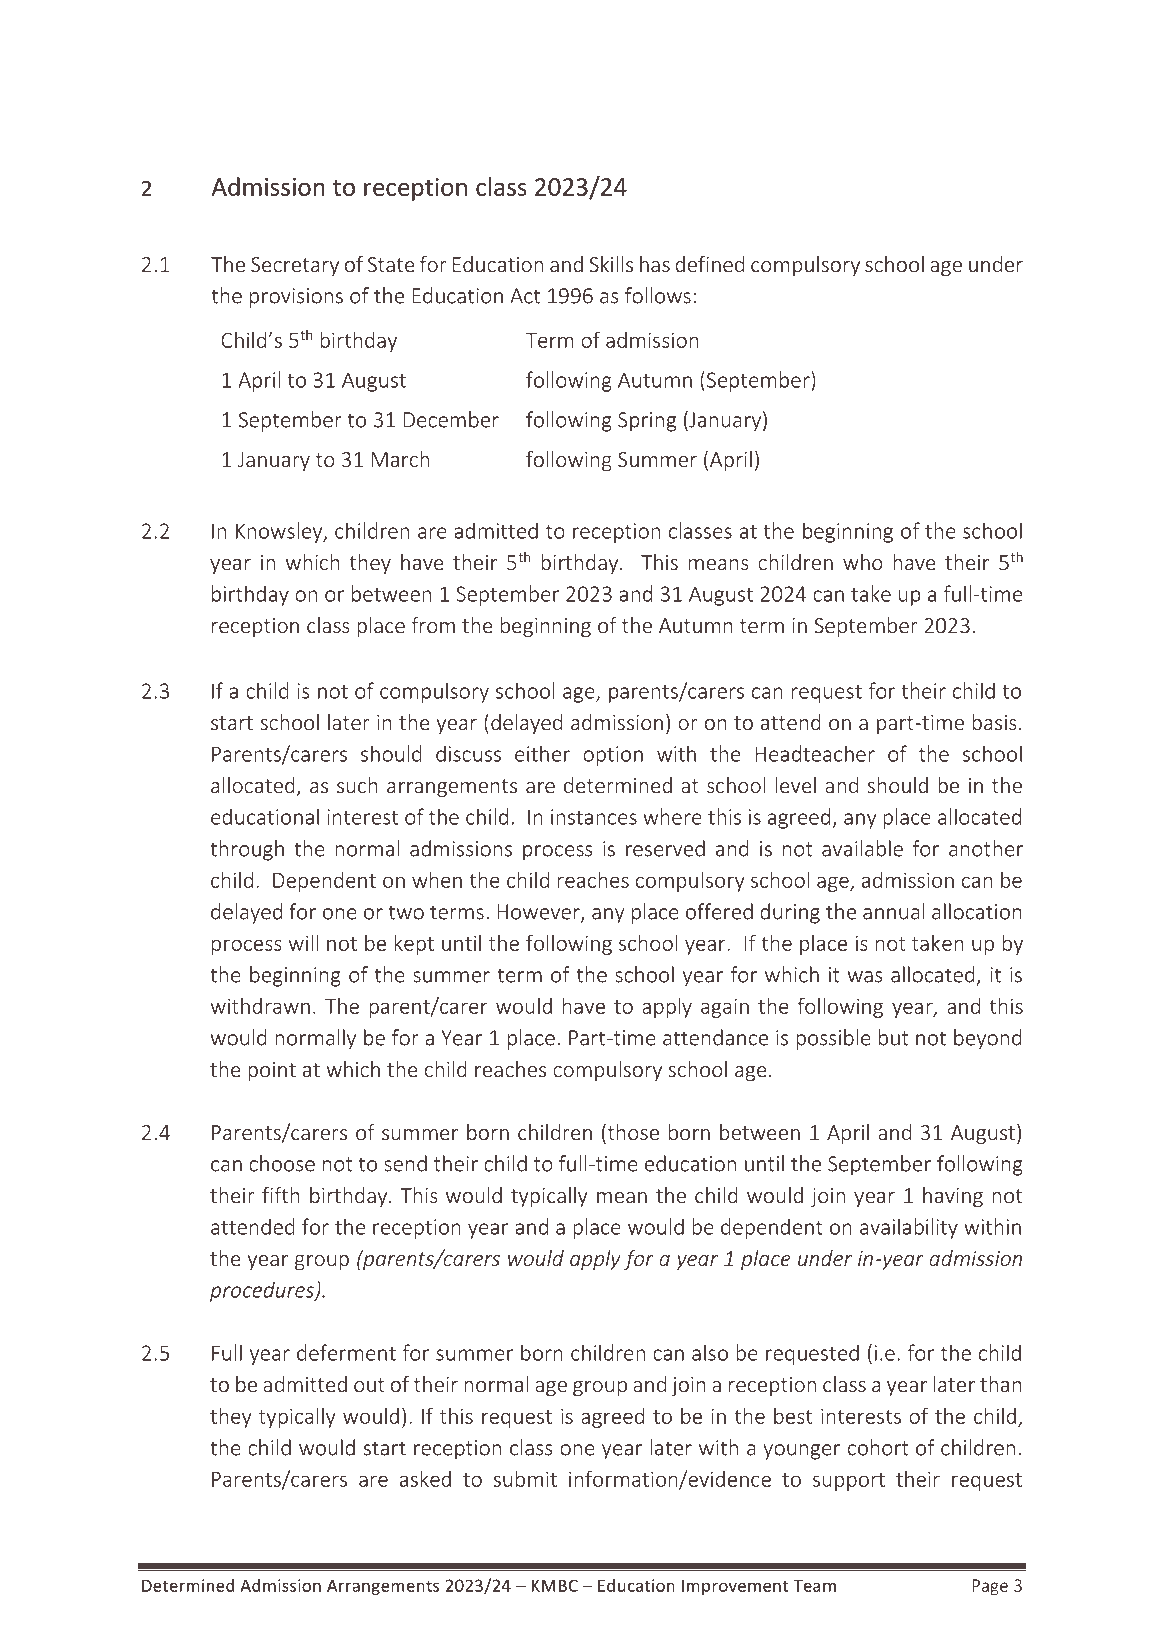  I want to click on defined, so click(709, 264).
